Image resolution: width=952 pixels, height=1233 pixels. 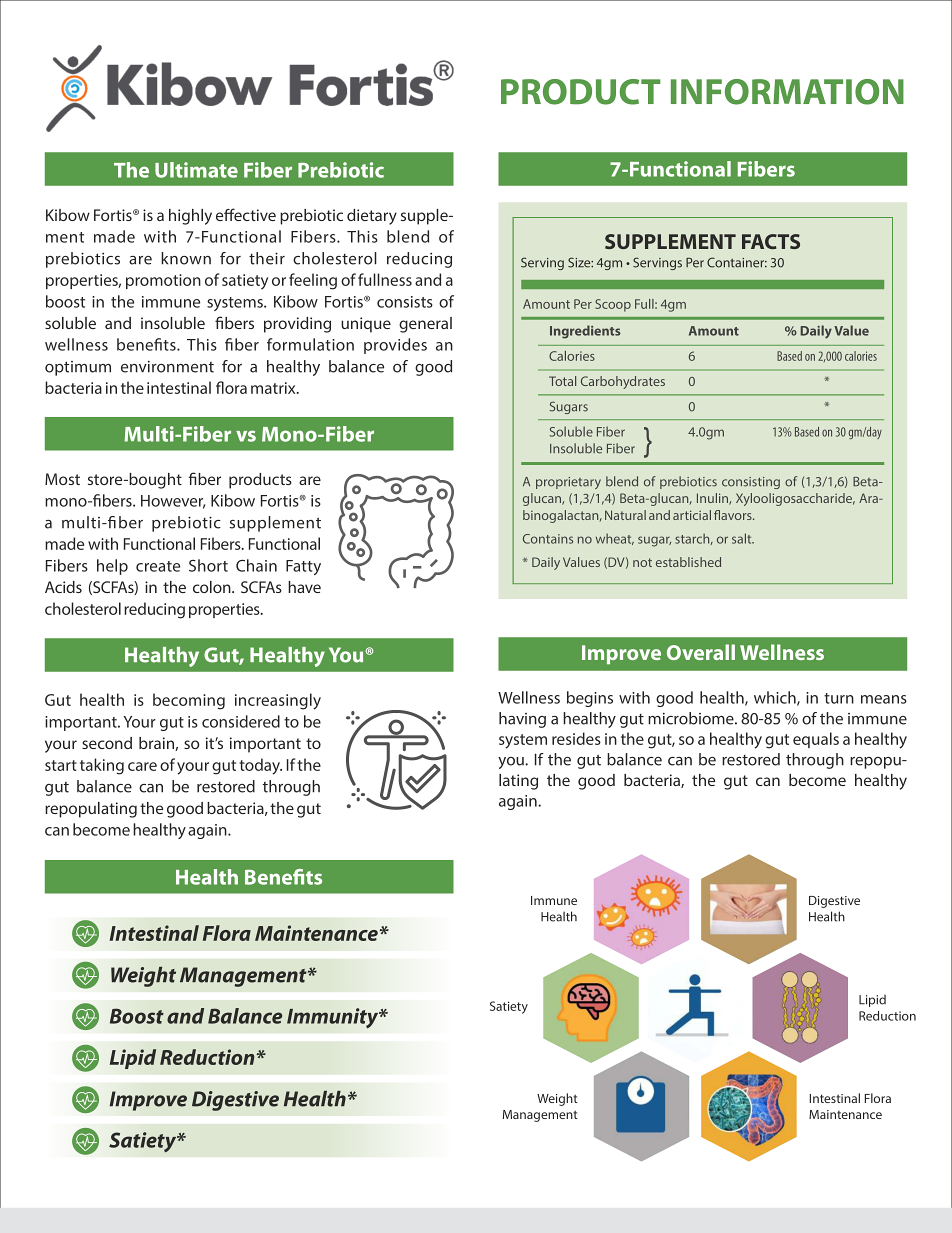 What do you see at coordinates (213, 587) in the screenshot?
I see `colon` at bounding box center [213, 587].
